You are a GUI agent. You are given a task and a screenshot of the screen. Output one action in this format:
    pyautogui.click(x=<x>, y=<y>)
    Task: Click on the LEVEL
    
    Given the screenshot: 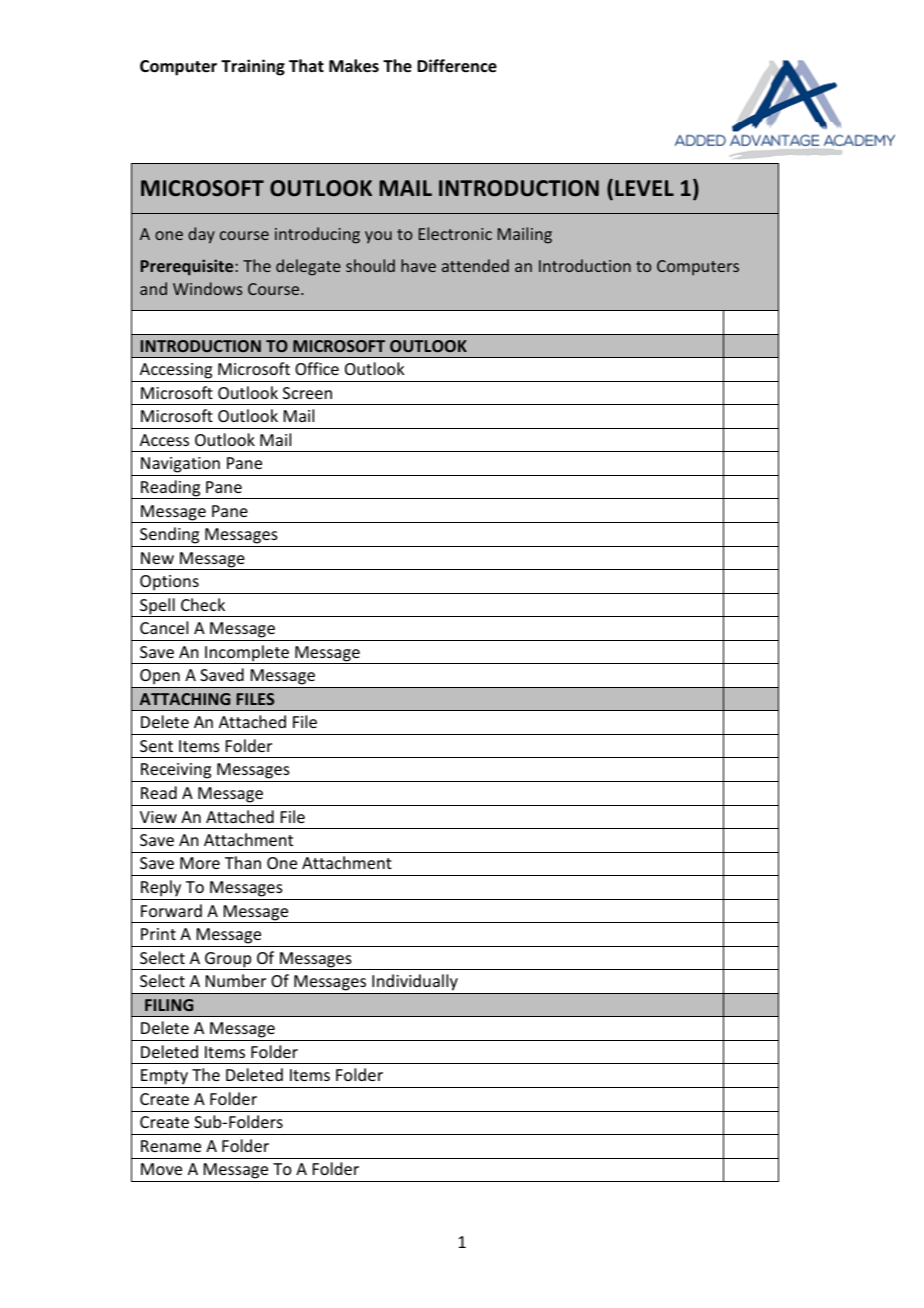 What is the action you would take?
    pyautogui.click(x=644, y=188)
